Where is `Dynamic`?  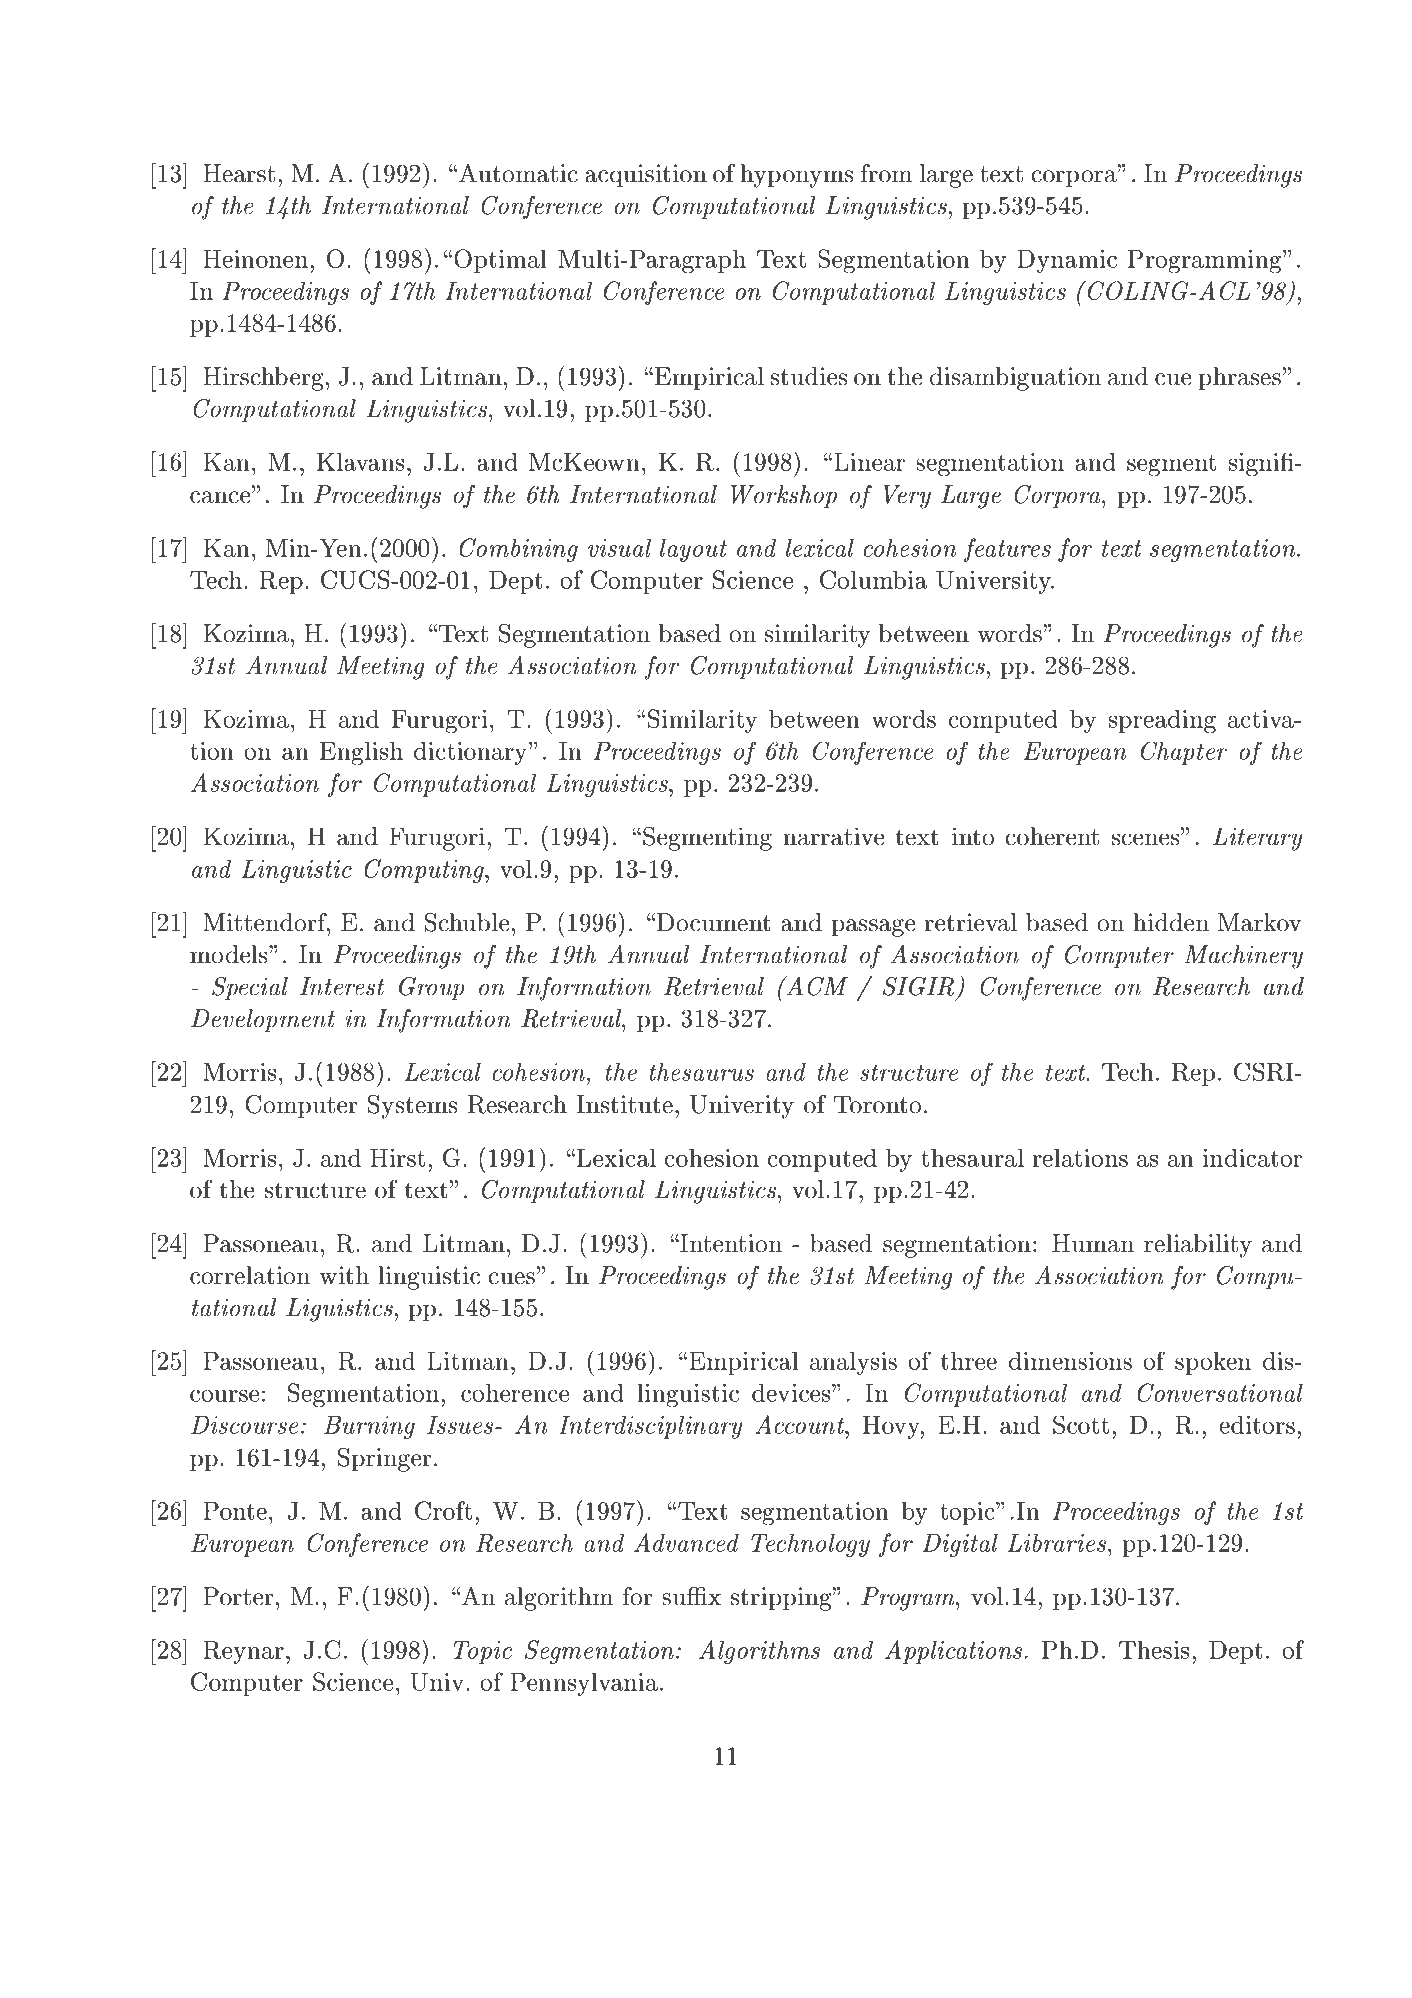
Dynamic is located at coordinates (1067, 261).
